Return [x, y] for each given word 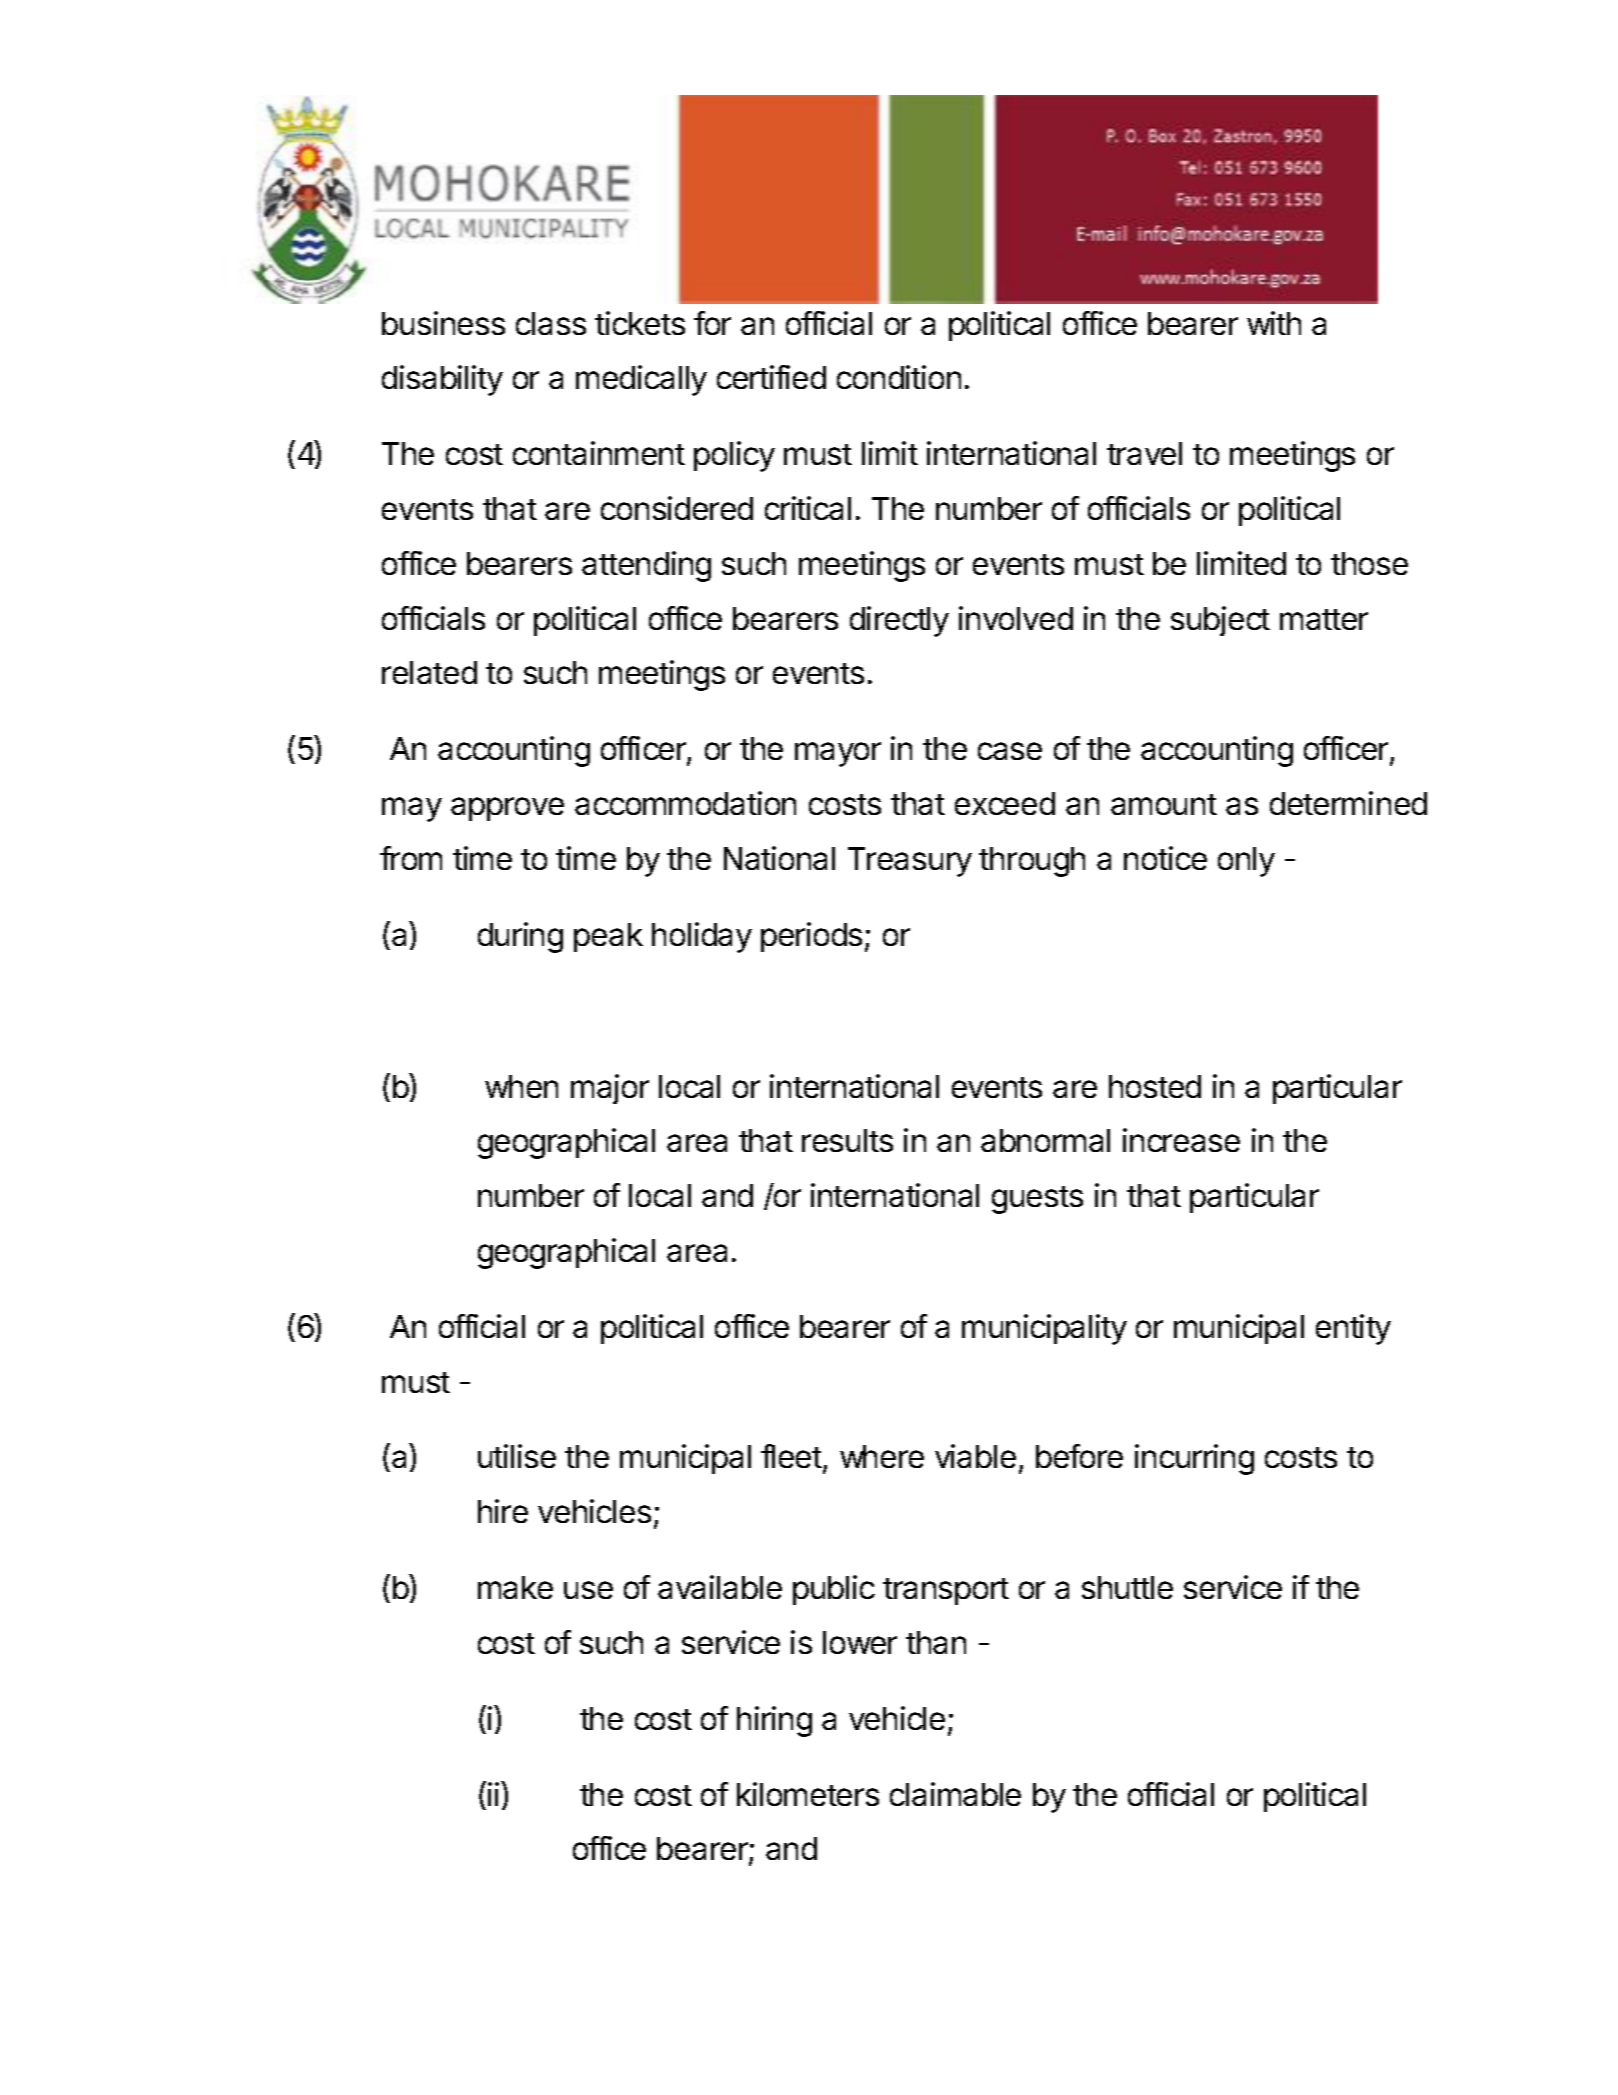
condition [899, 377]
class [551, 323]
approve [507, 809]
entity [1353, 1329]
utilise [517, 1456]
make [515, 1587]
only [1246, 862]
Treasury [910, 862]
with [1274, 323]
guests [1037, 1200]
